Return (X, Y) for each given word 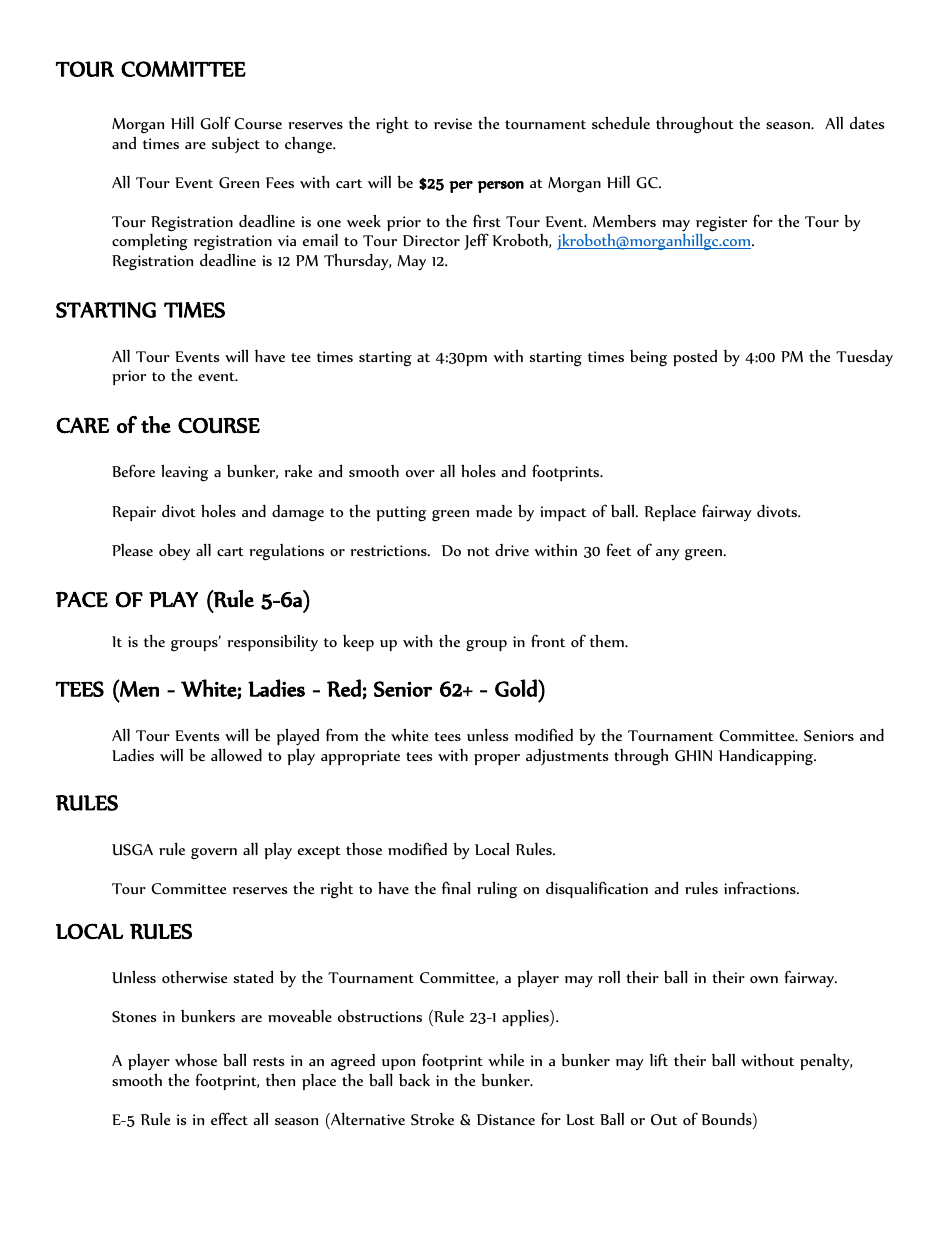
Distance (506, 1119)
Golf (215, 123)
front (548, 640)
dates (867, 123)
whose (196, 1060)
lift (659, 1059)
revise (453, 123)
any (668, 554)
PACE (82, 600)
